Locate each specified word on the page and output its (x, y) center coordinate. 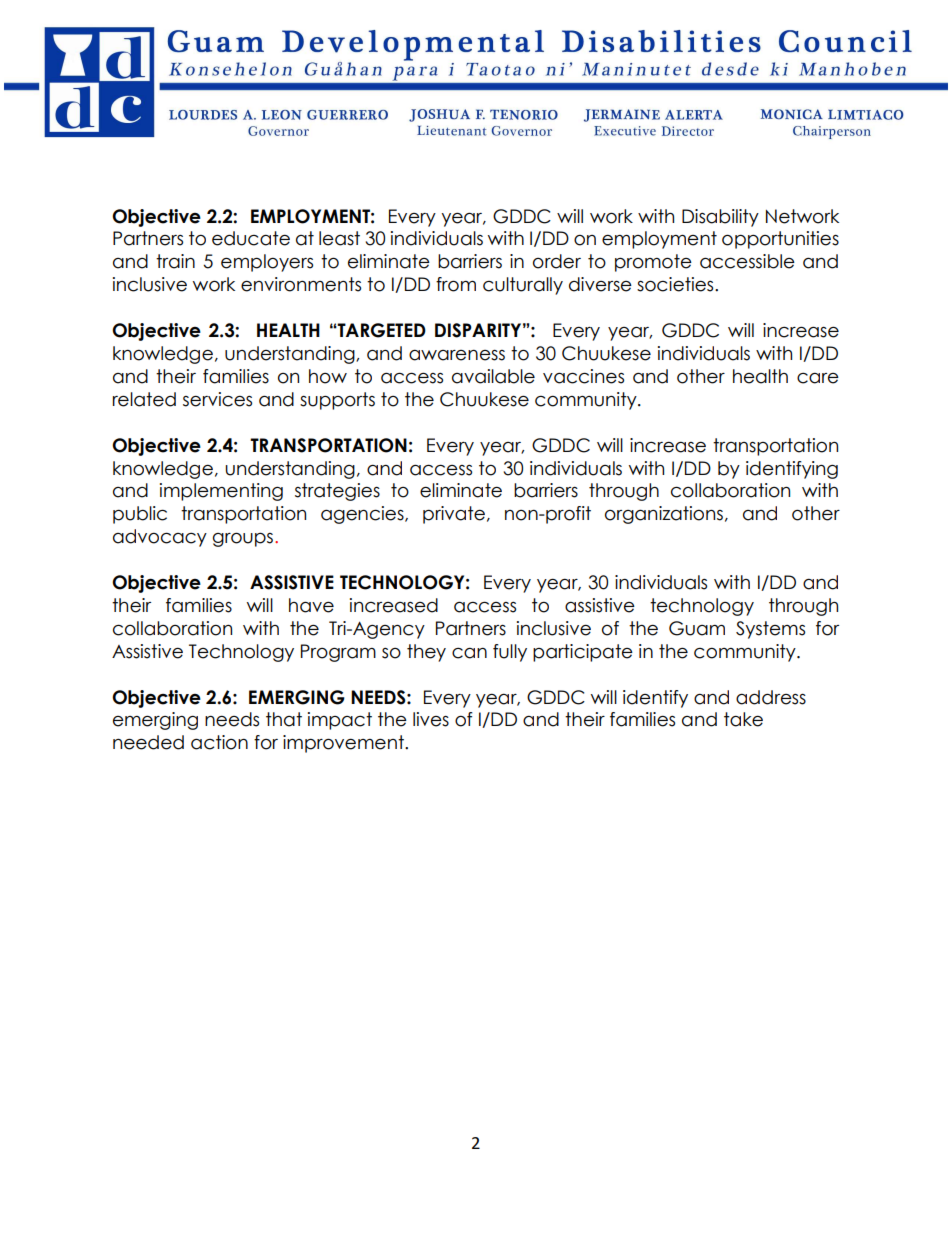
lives (431, 719)
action (219, 742)
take (743, 719)
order (557, 261)
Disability (720, 218)
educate (251, 238)
